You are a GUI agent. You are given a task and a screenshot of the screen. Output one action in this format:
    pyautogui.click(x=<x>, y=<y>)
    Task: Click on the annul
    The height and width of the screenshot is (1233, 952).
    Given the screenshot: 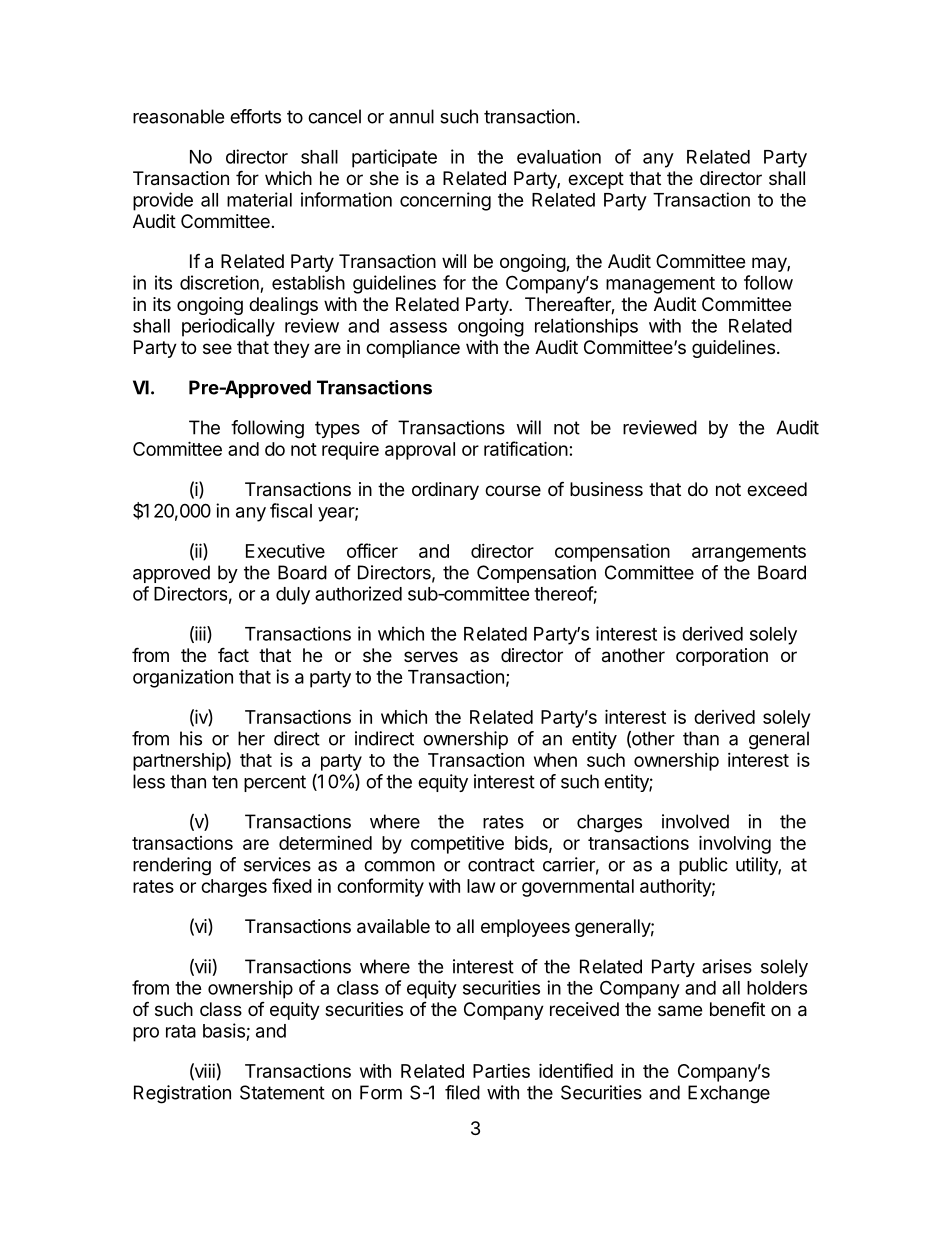 What is the action you would take?
    pyautogui.click(x=411, y=116)
